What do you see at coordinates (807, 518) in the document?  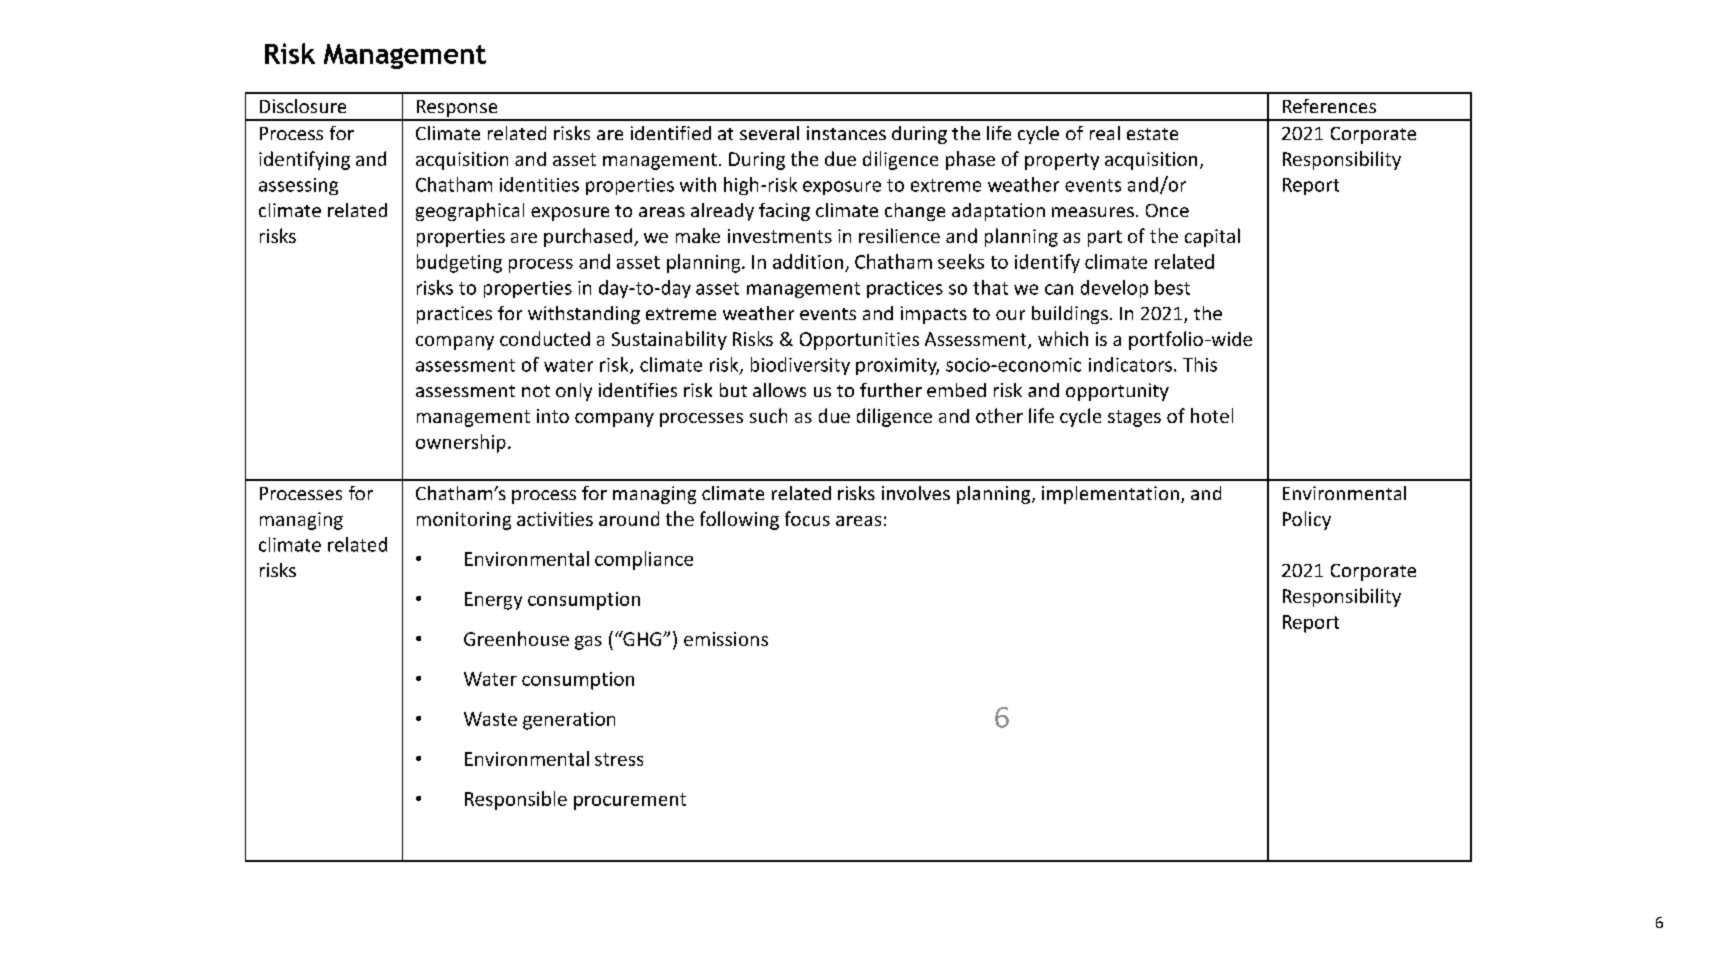 I see `focus` at bounding box center [807, 518].
